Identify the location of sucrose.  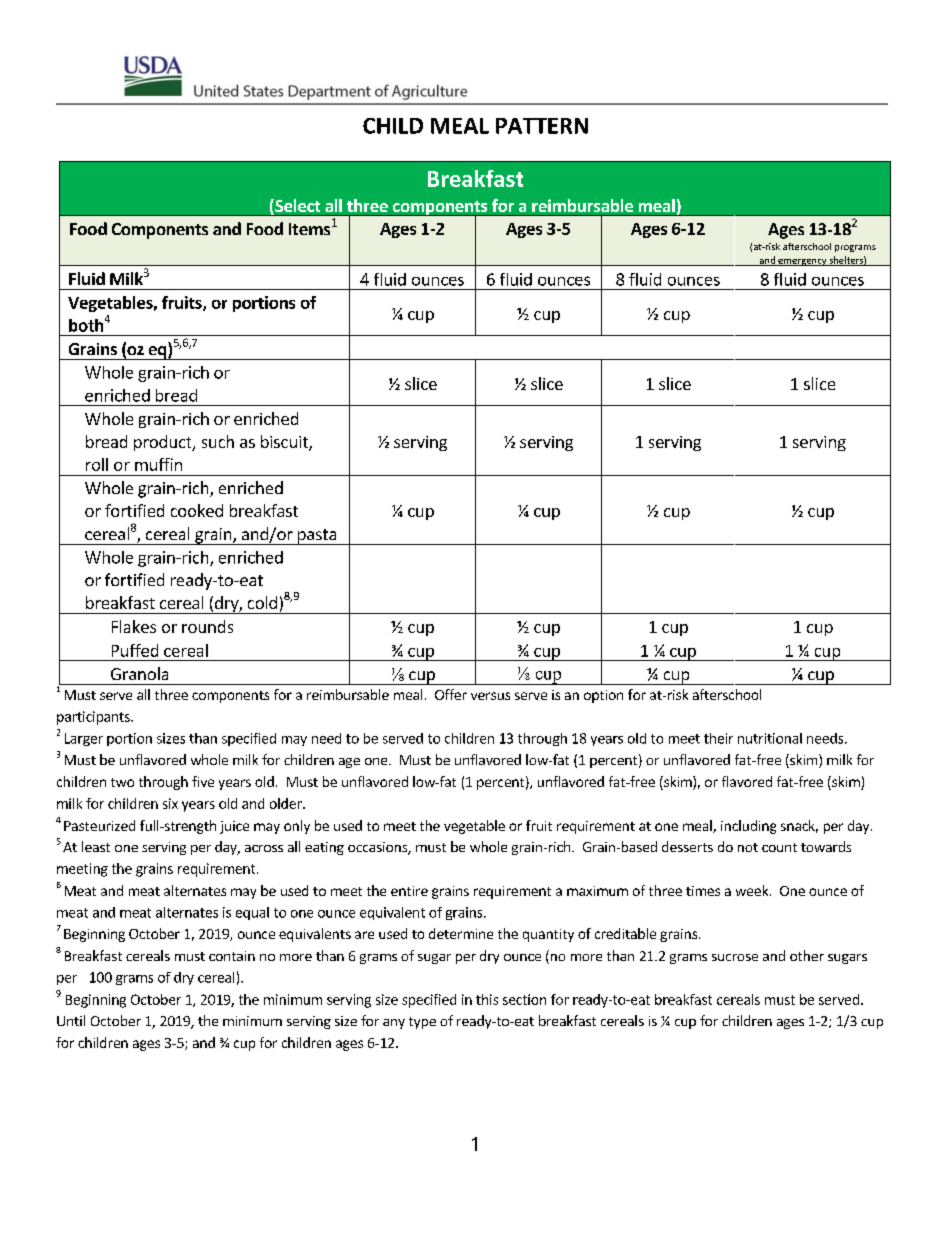
(735, 957).
